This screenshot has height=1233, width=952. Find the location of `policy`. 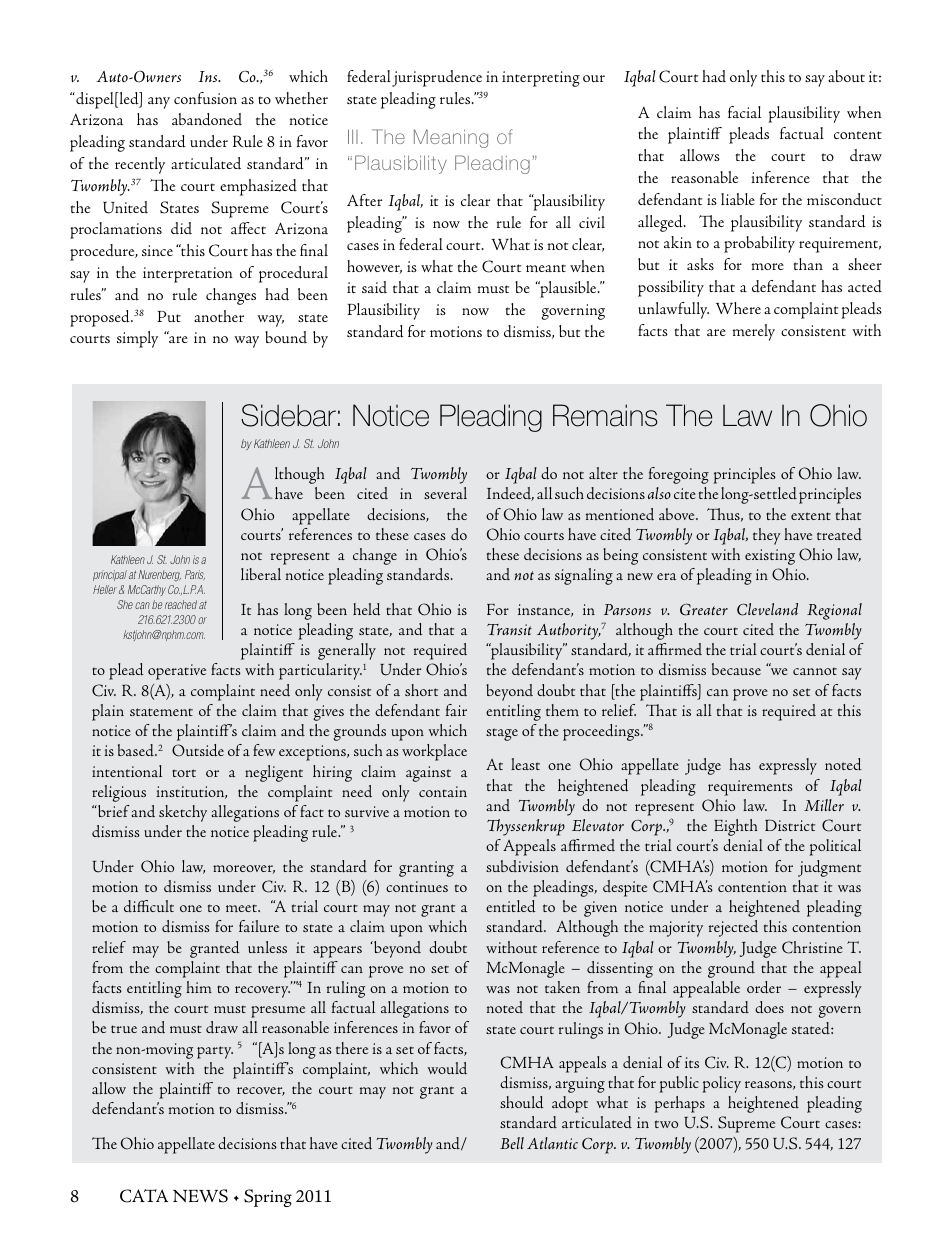

policy is located at coordinates (721, 1084).
